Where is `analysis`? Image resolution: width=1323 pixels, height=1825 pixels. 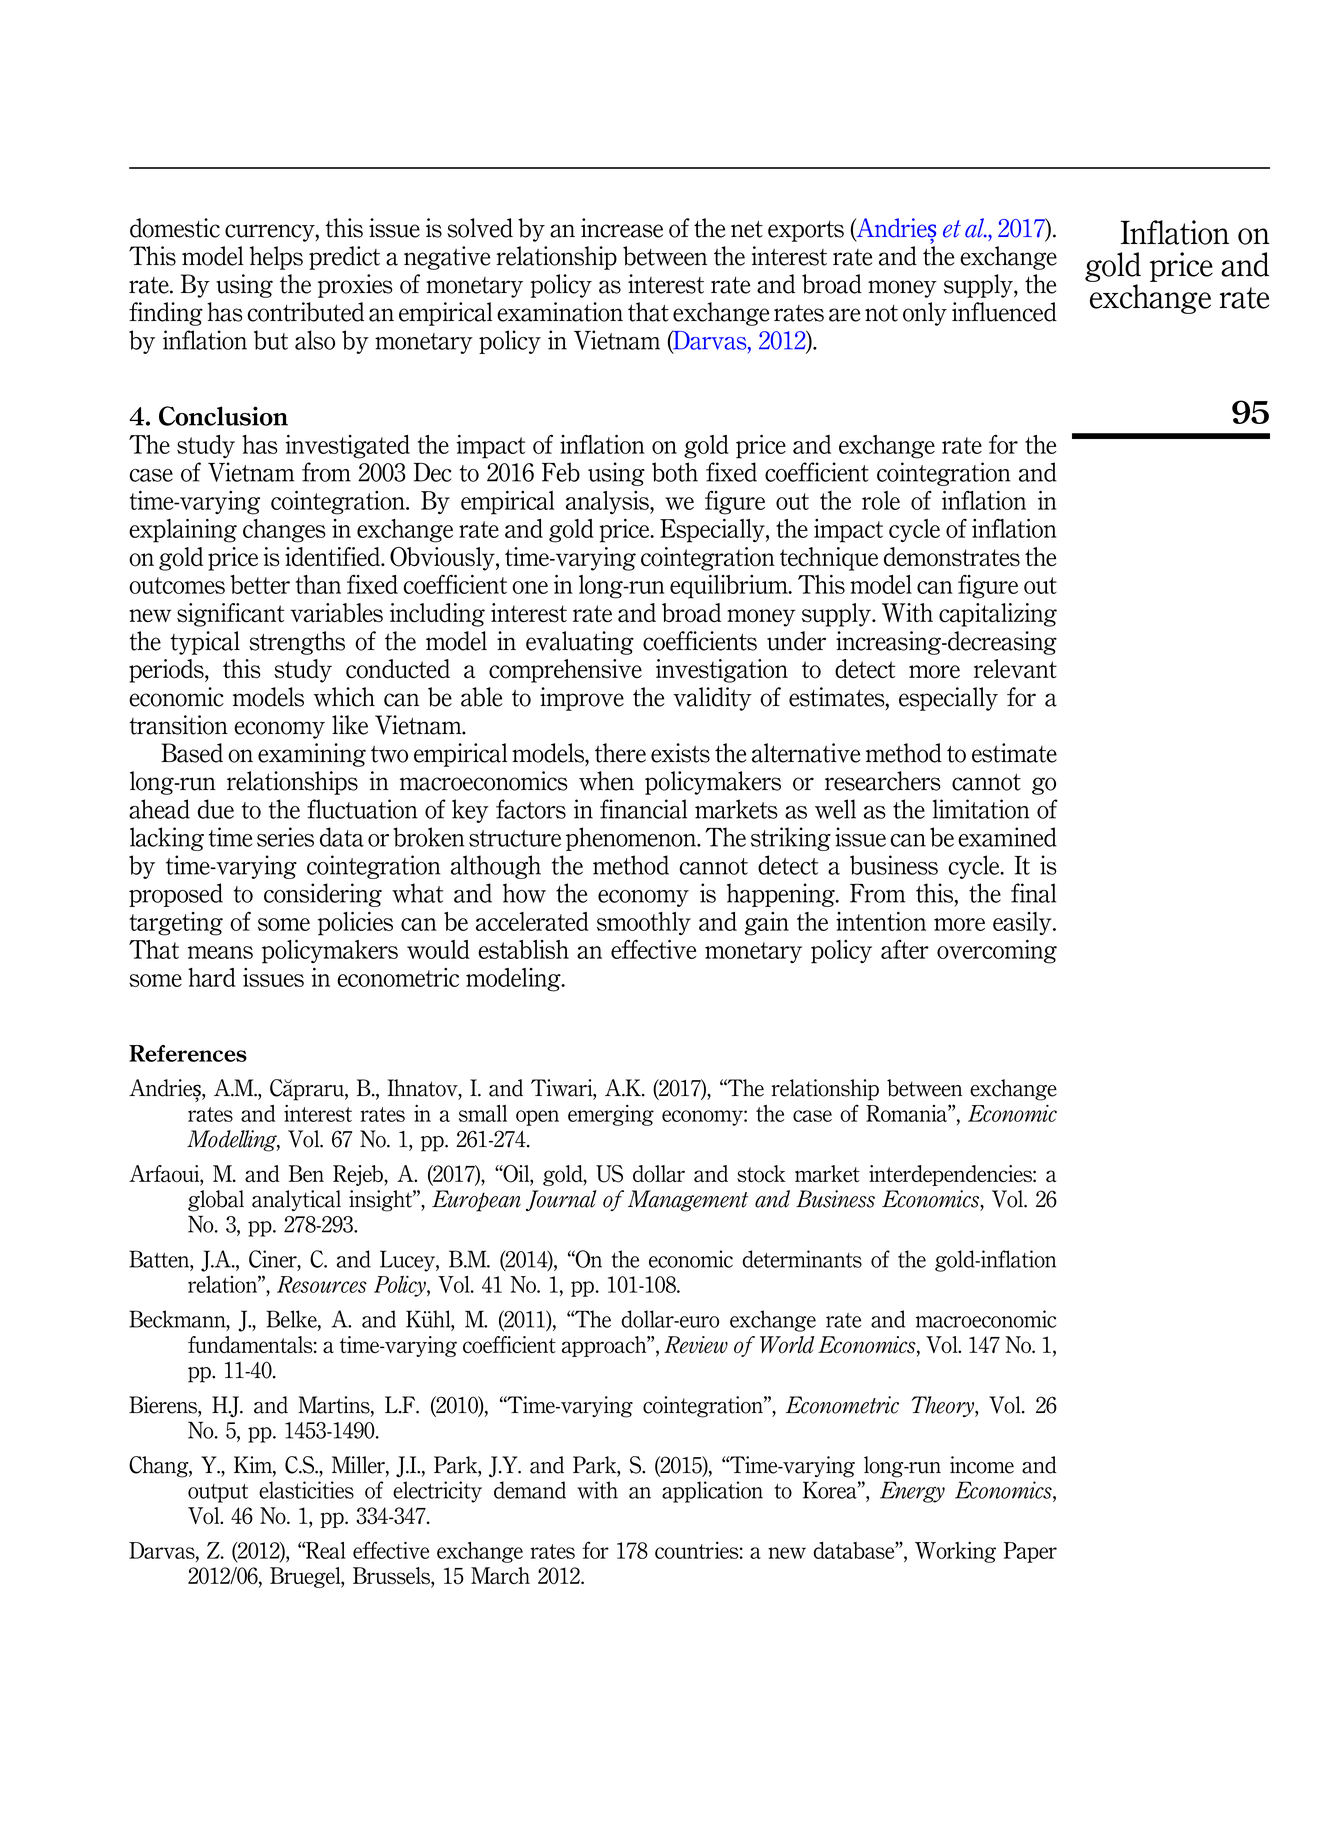
analysis is located at coordinates (608, 502).
